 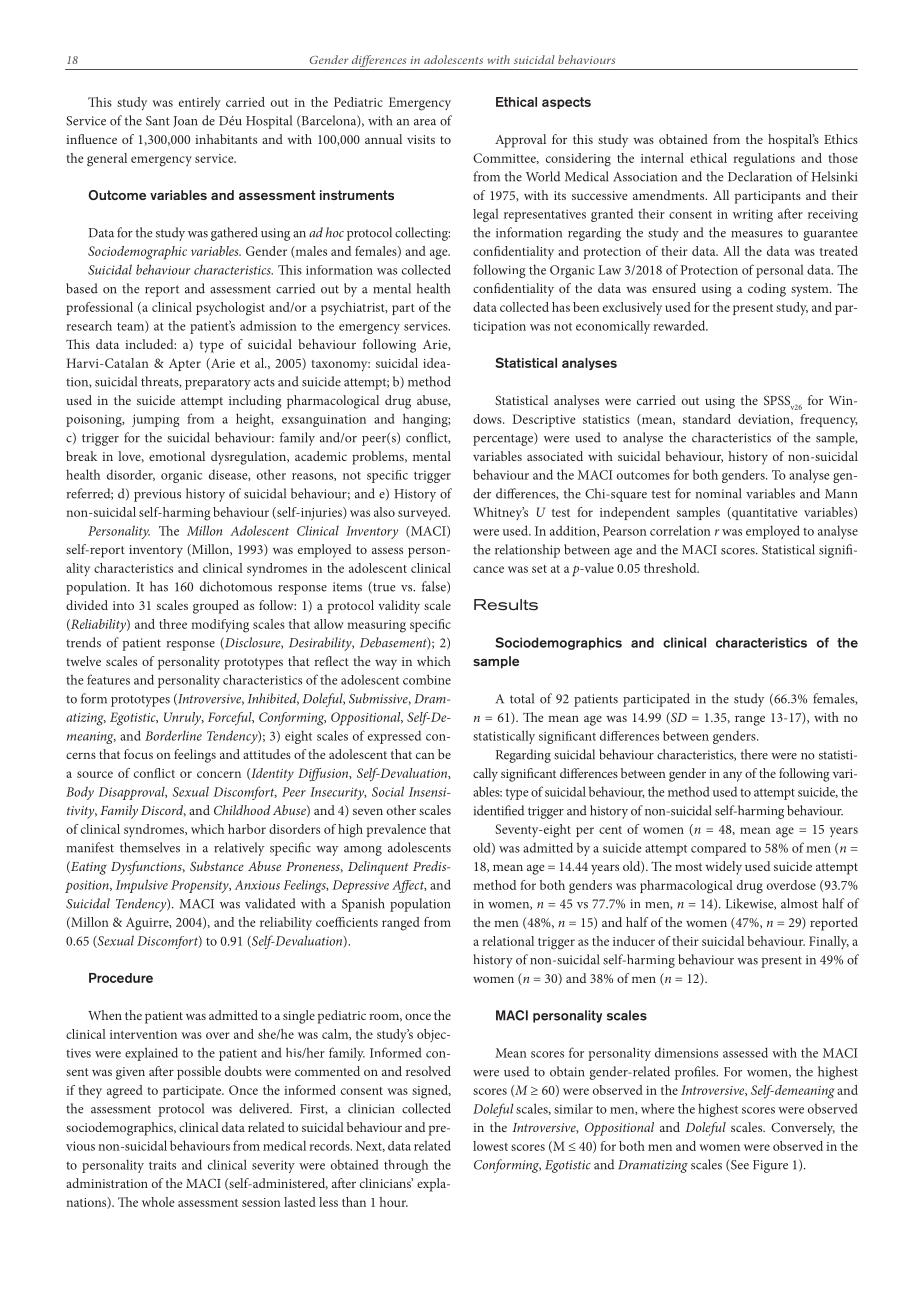 What do you see at coordinates (841, 139) in the page?
I see `Ethics` at bounding box center [841, 139].
